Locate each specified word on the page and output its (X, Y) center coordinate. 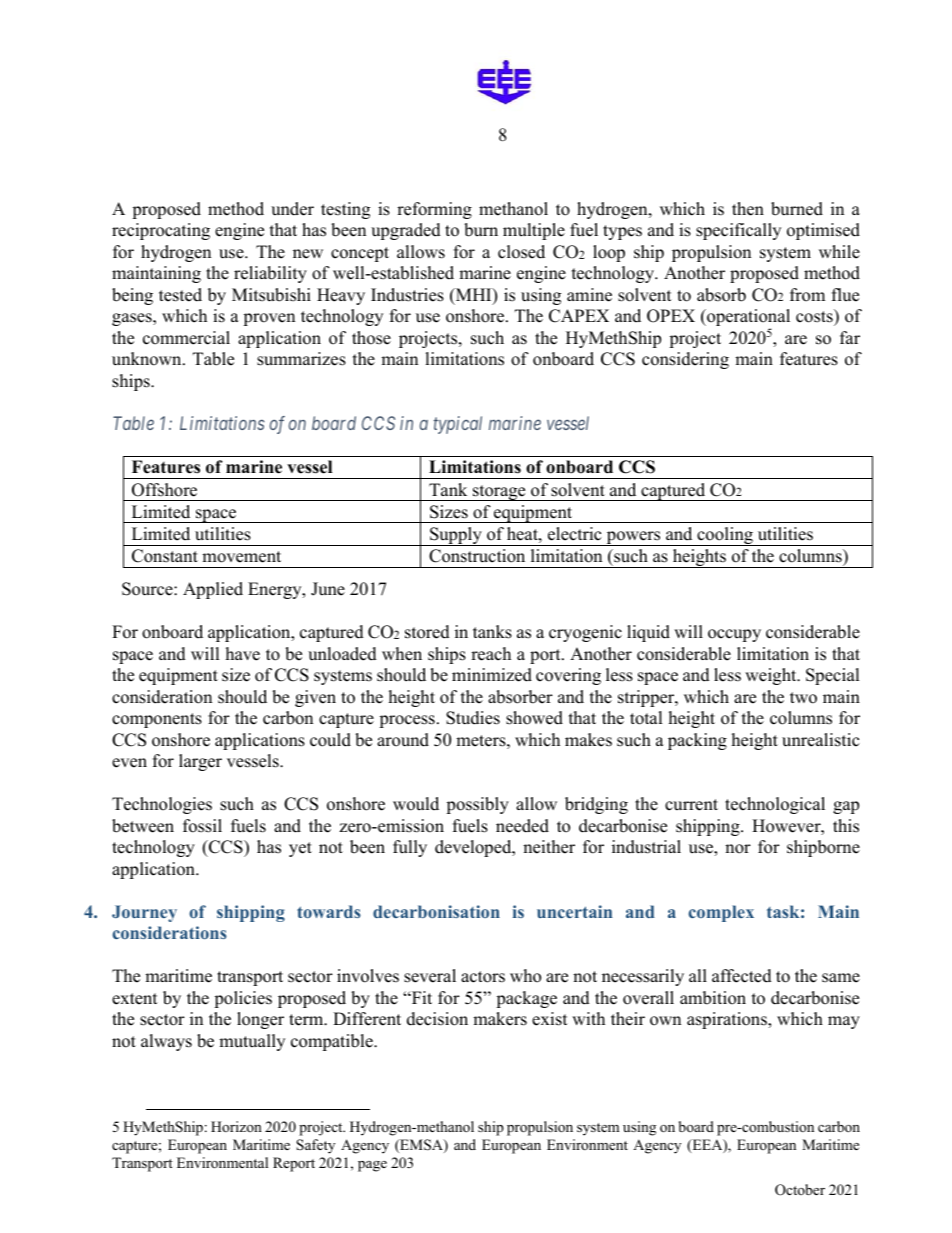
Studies (473, 718)
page (372, 1166)
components (157, 720)
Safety (315, 1146)
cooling (725, 536)
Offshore (164, 490)
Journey (144, 913)
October (800, 1190)
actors (483, 977)
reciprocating (161, 231)
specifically (738, 231)
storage (499, 493)
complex (721, 913)
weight (772, 676)
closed (521, 252)
